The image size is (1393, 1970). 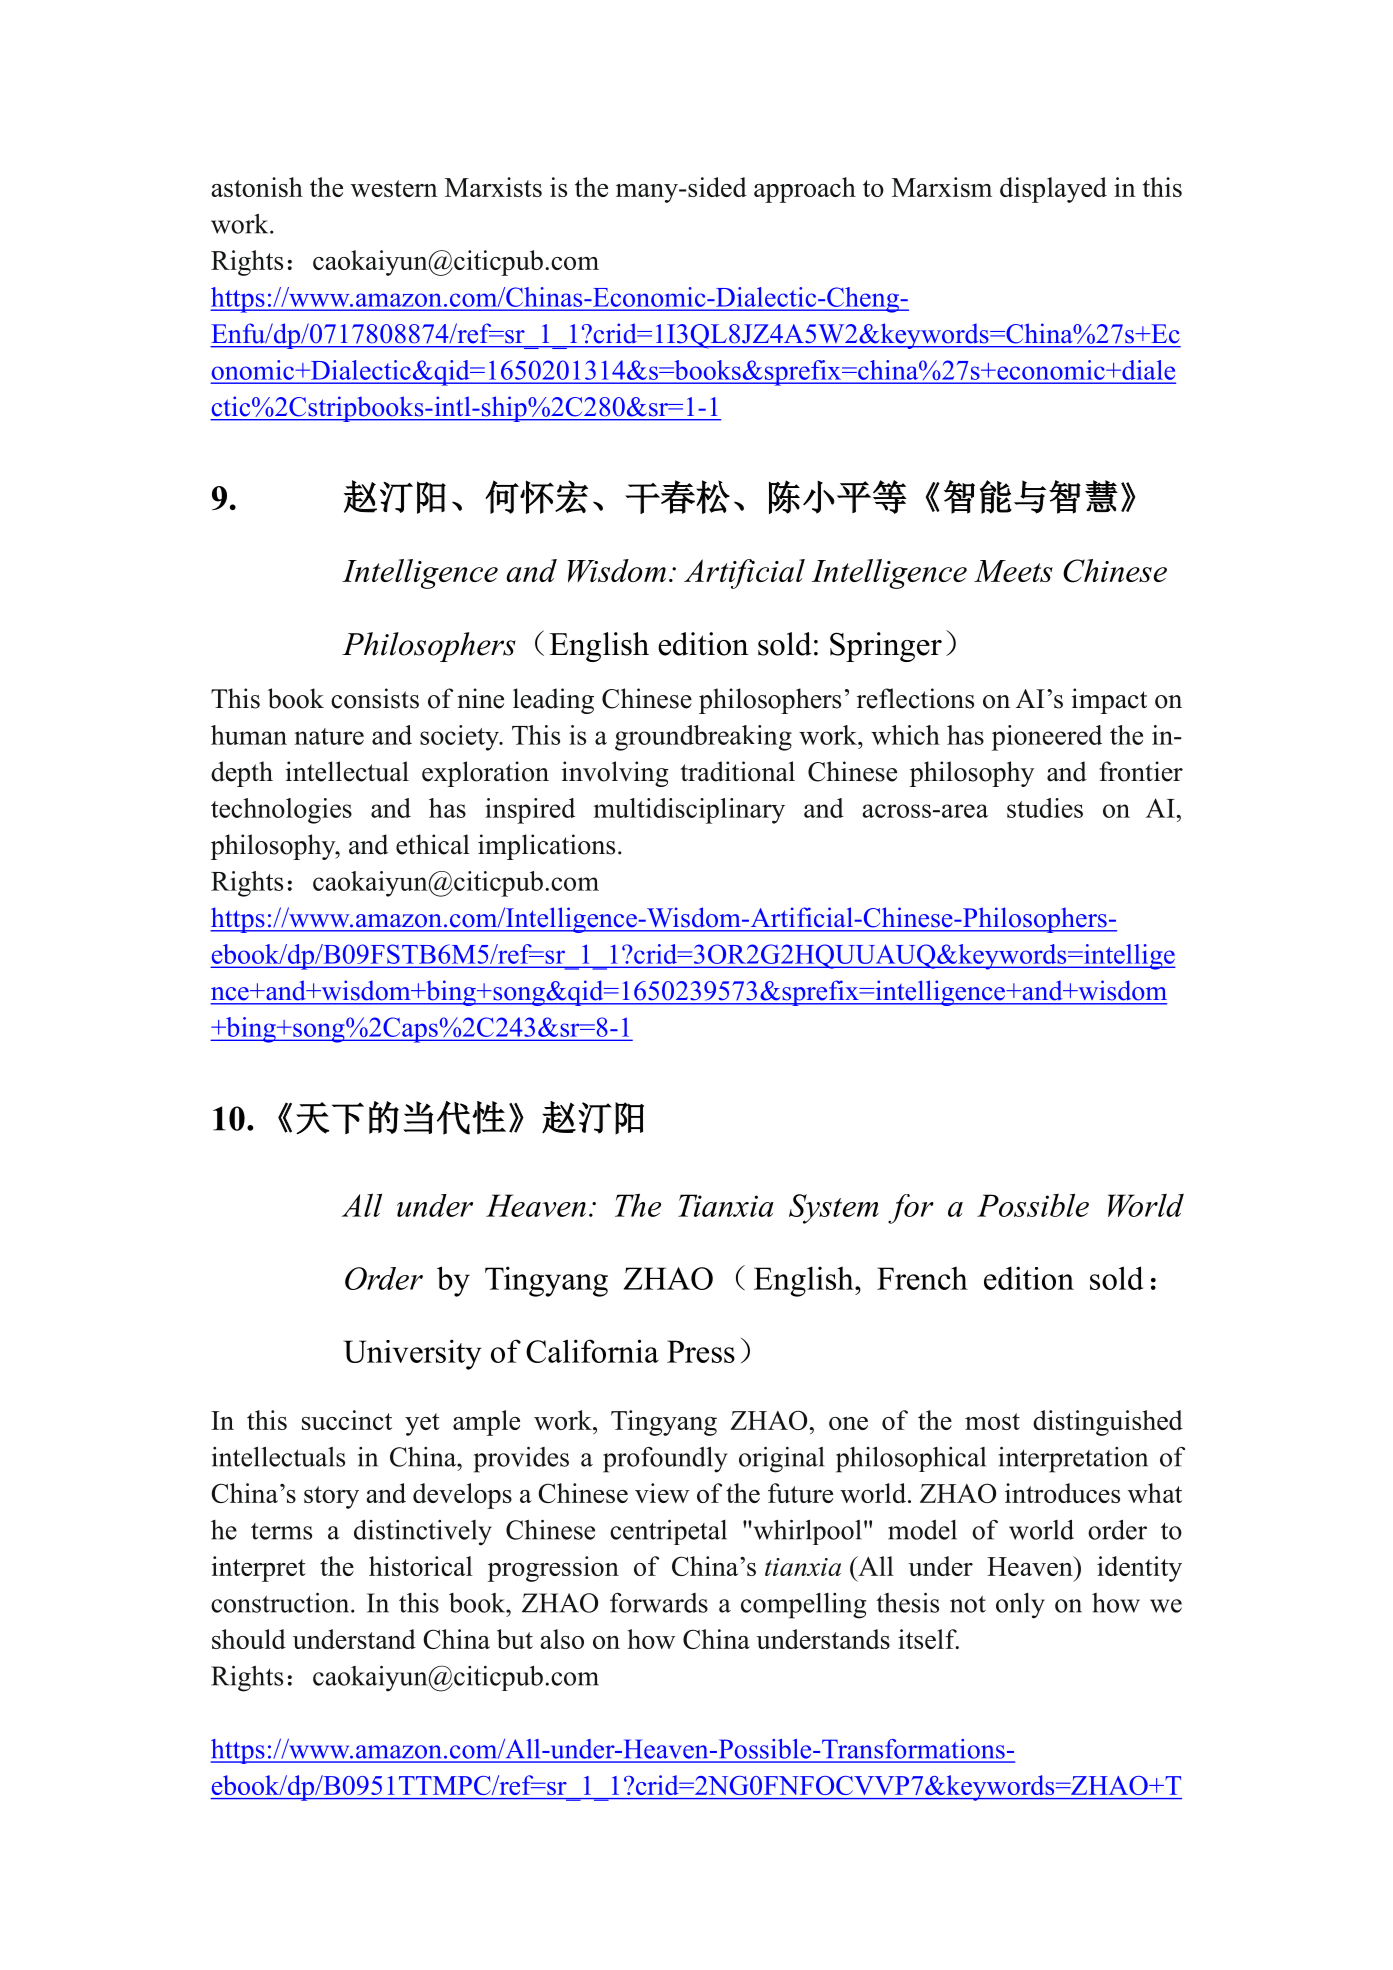 What do you see at coordinates (1013, 571) in the document?
I see `Meets` at bounding box center [1013, 571].
